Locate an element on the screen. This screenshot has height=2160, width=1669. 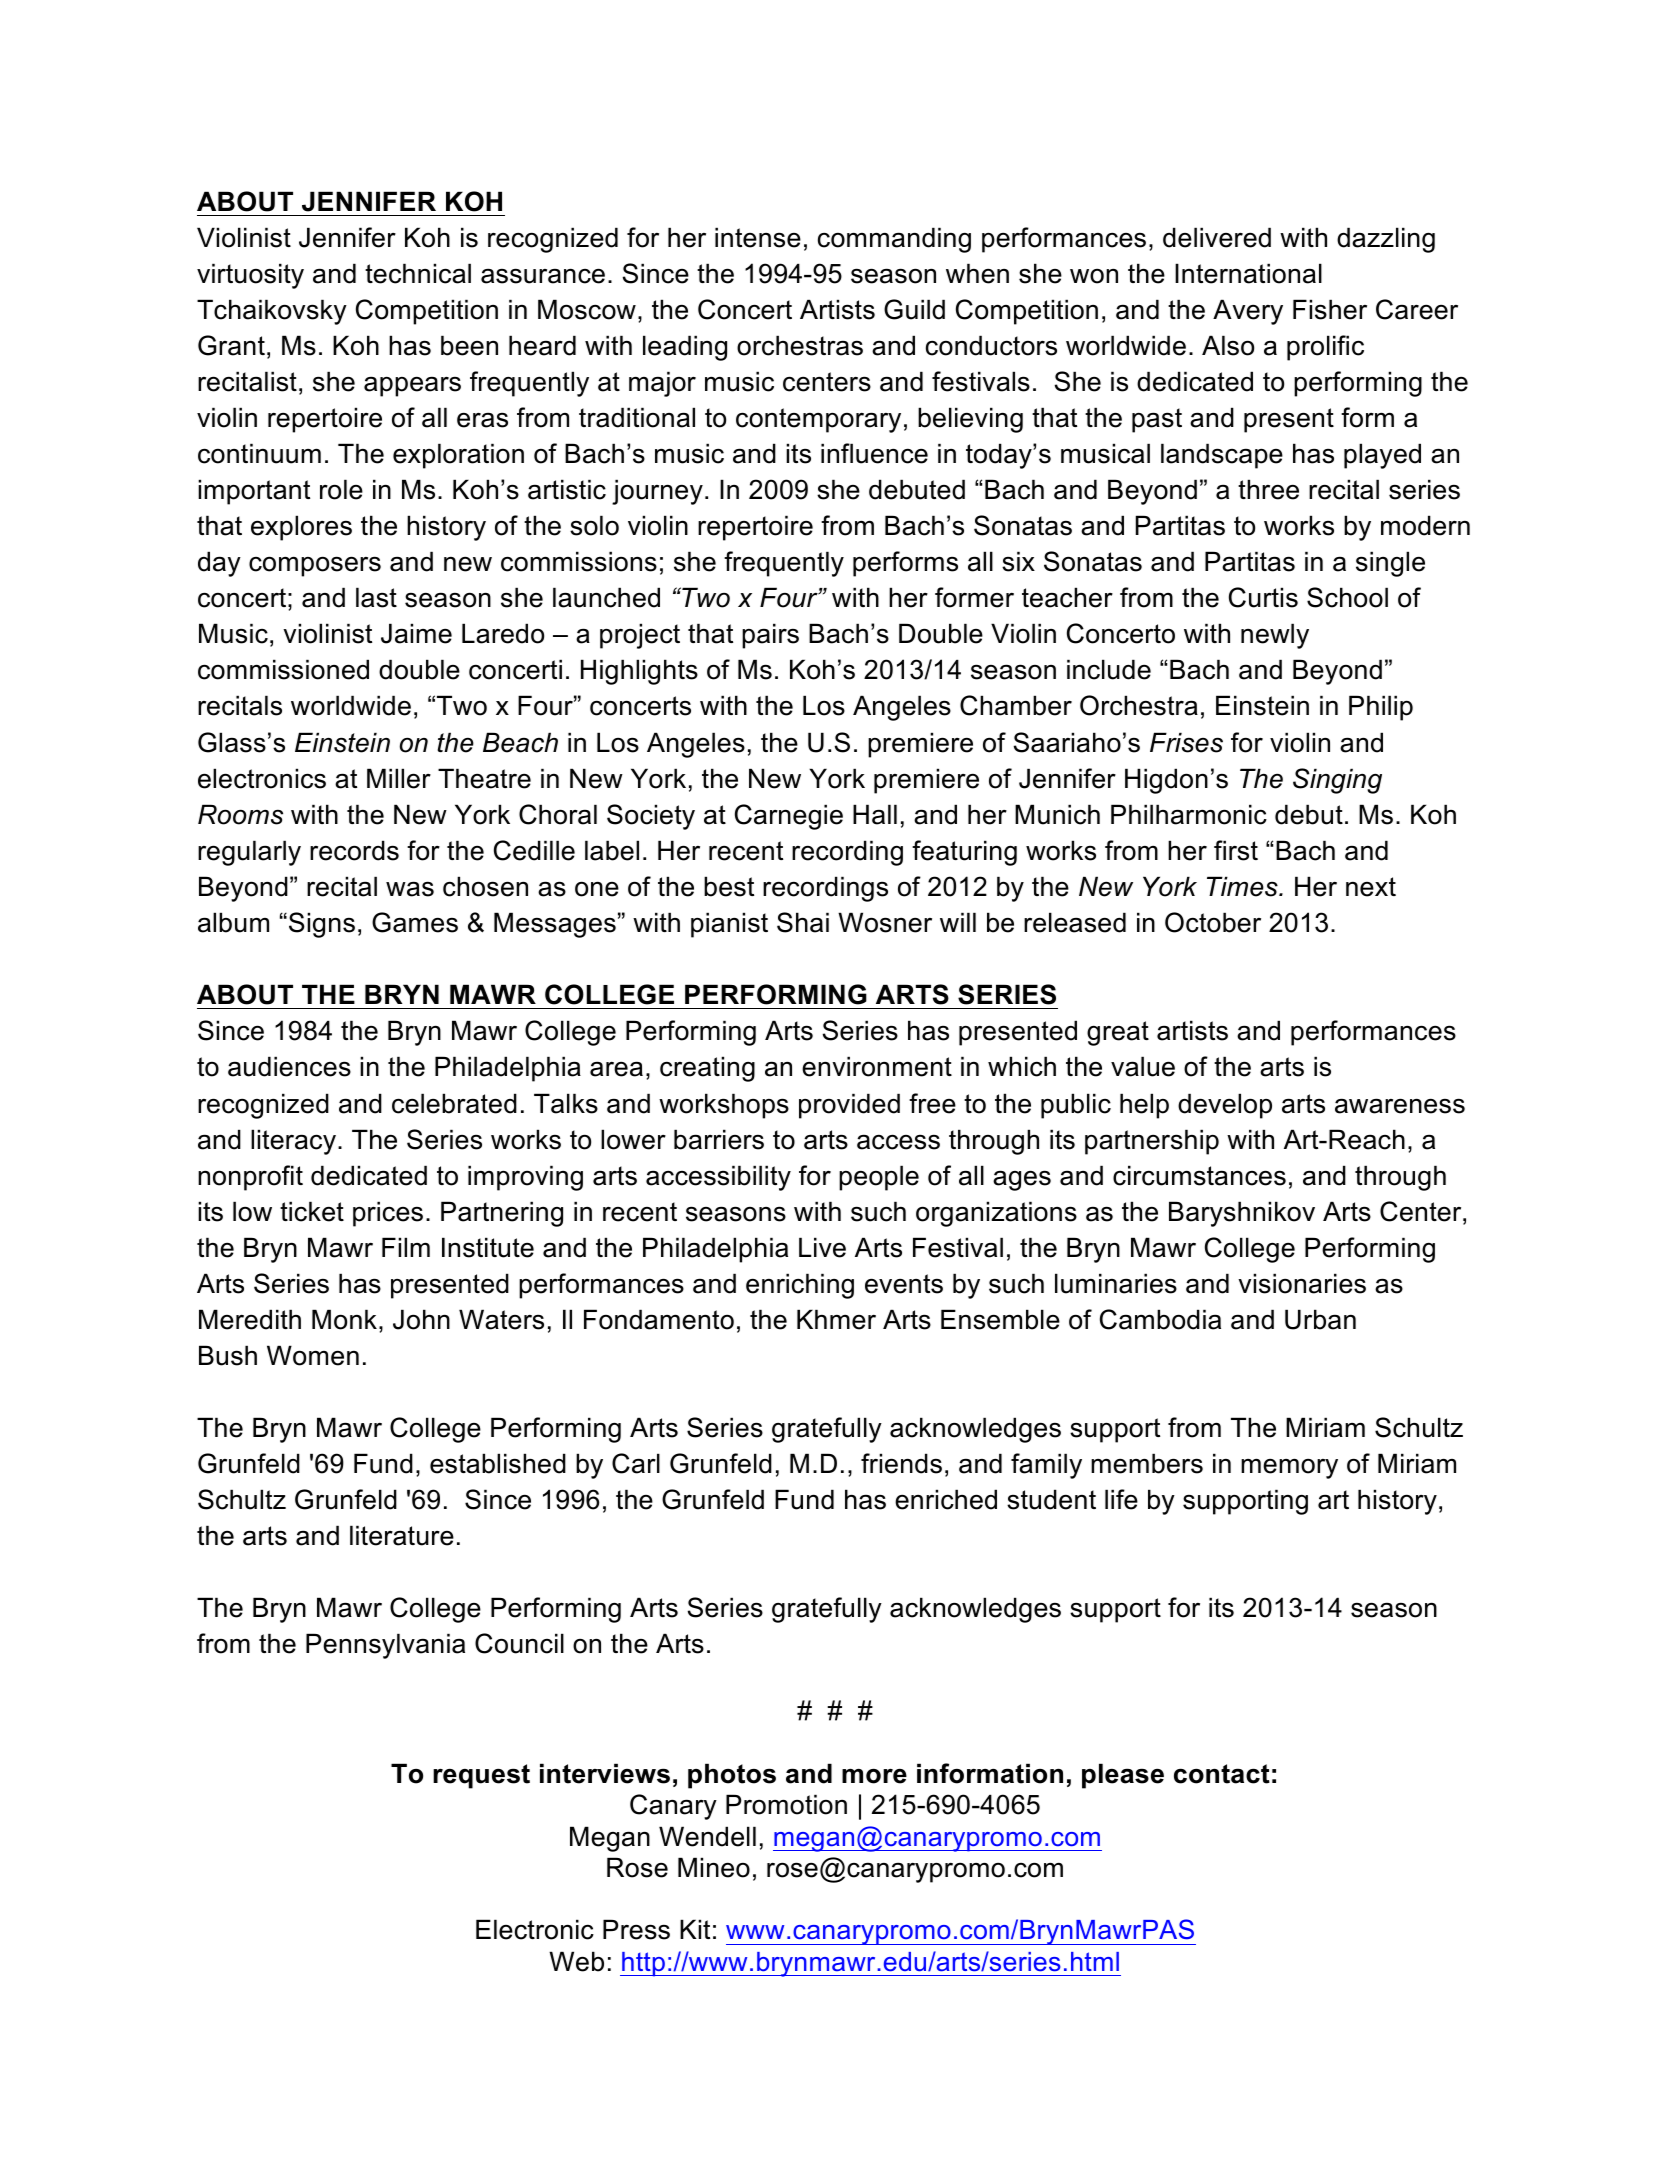
technical is located at coordinates (418, 273).
